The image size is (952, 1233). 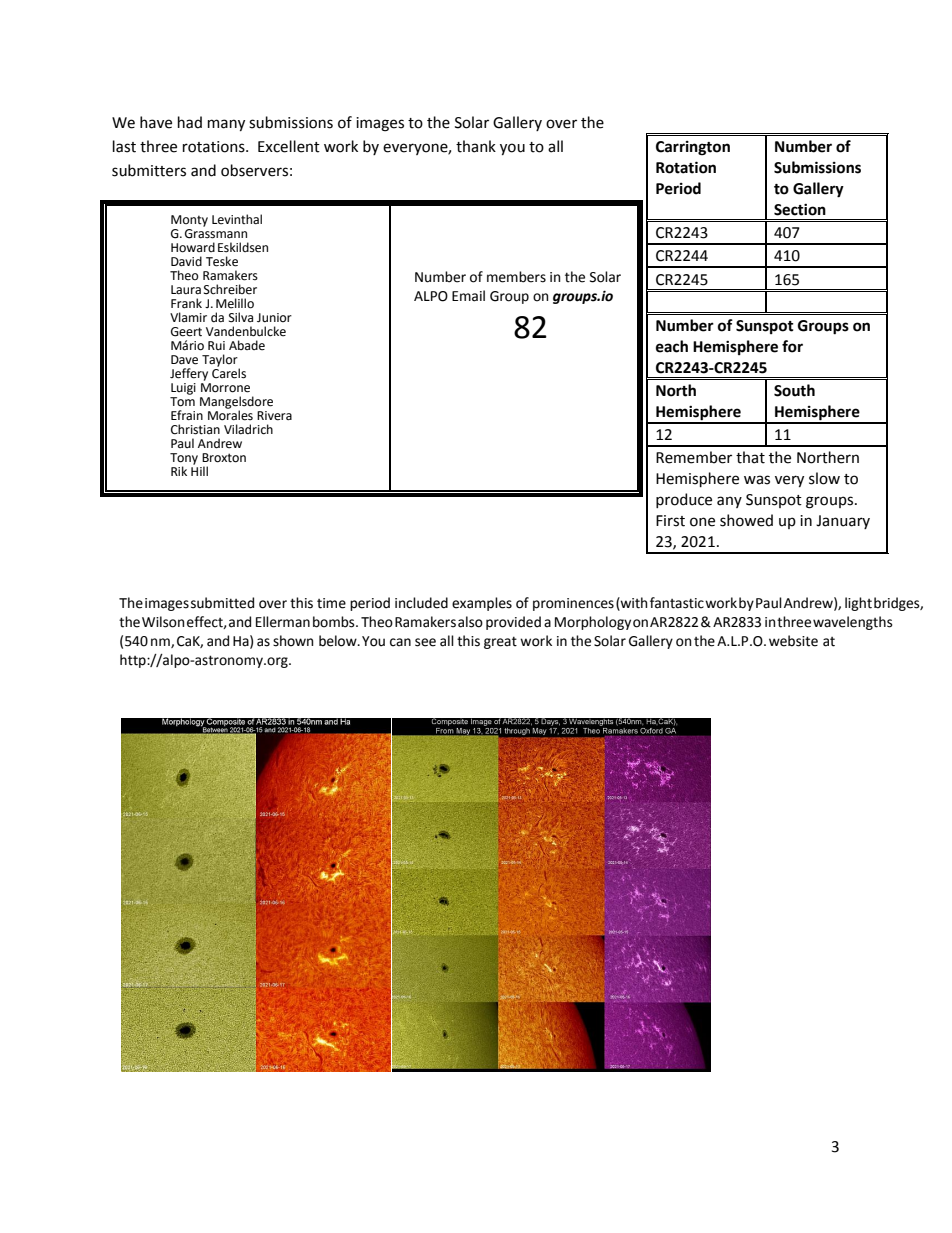 I want to click on also, so click(x=470, y=622).
